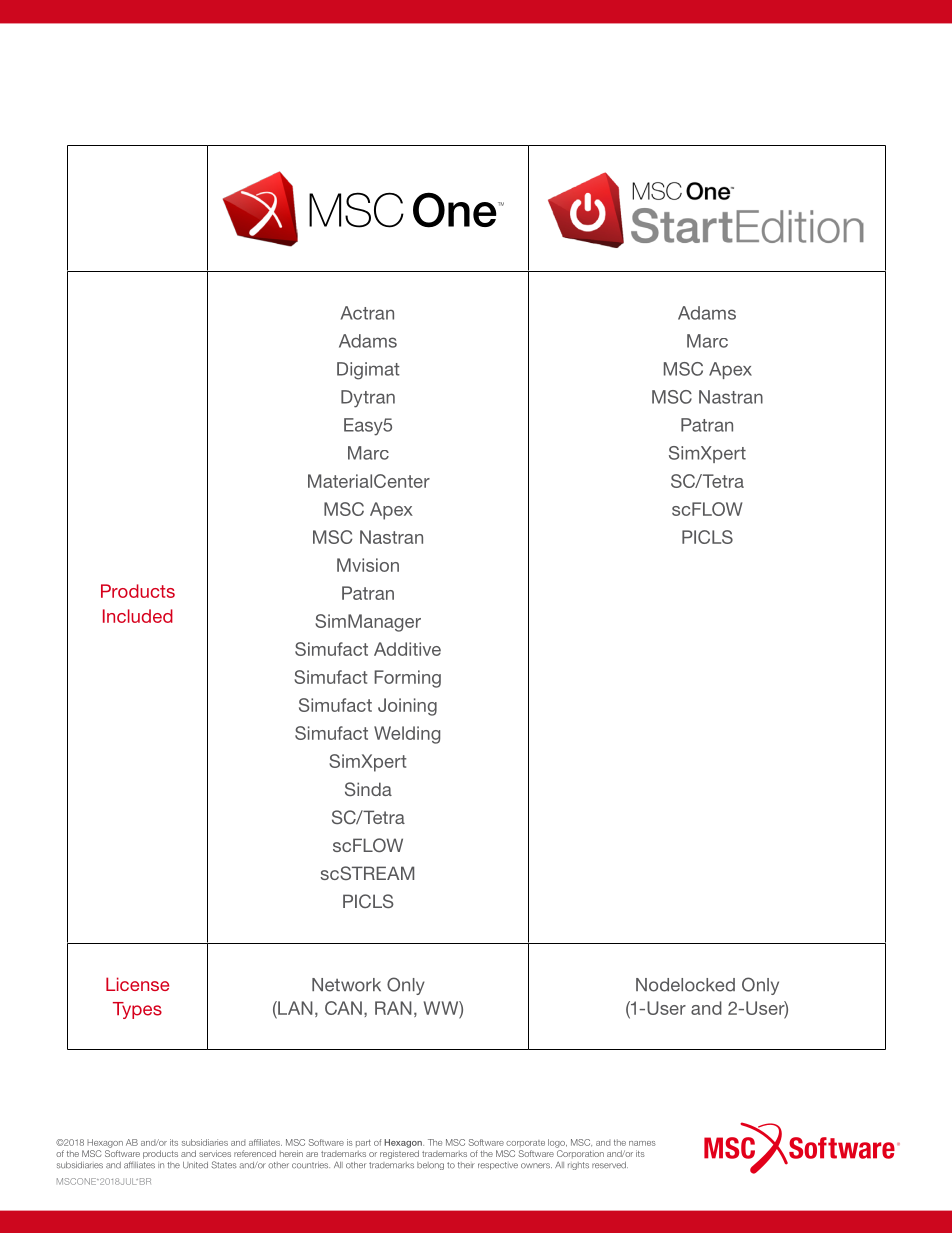  Describe the element at coordinates (399, 1154) in the screenshot. I see `registered` at that location.
